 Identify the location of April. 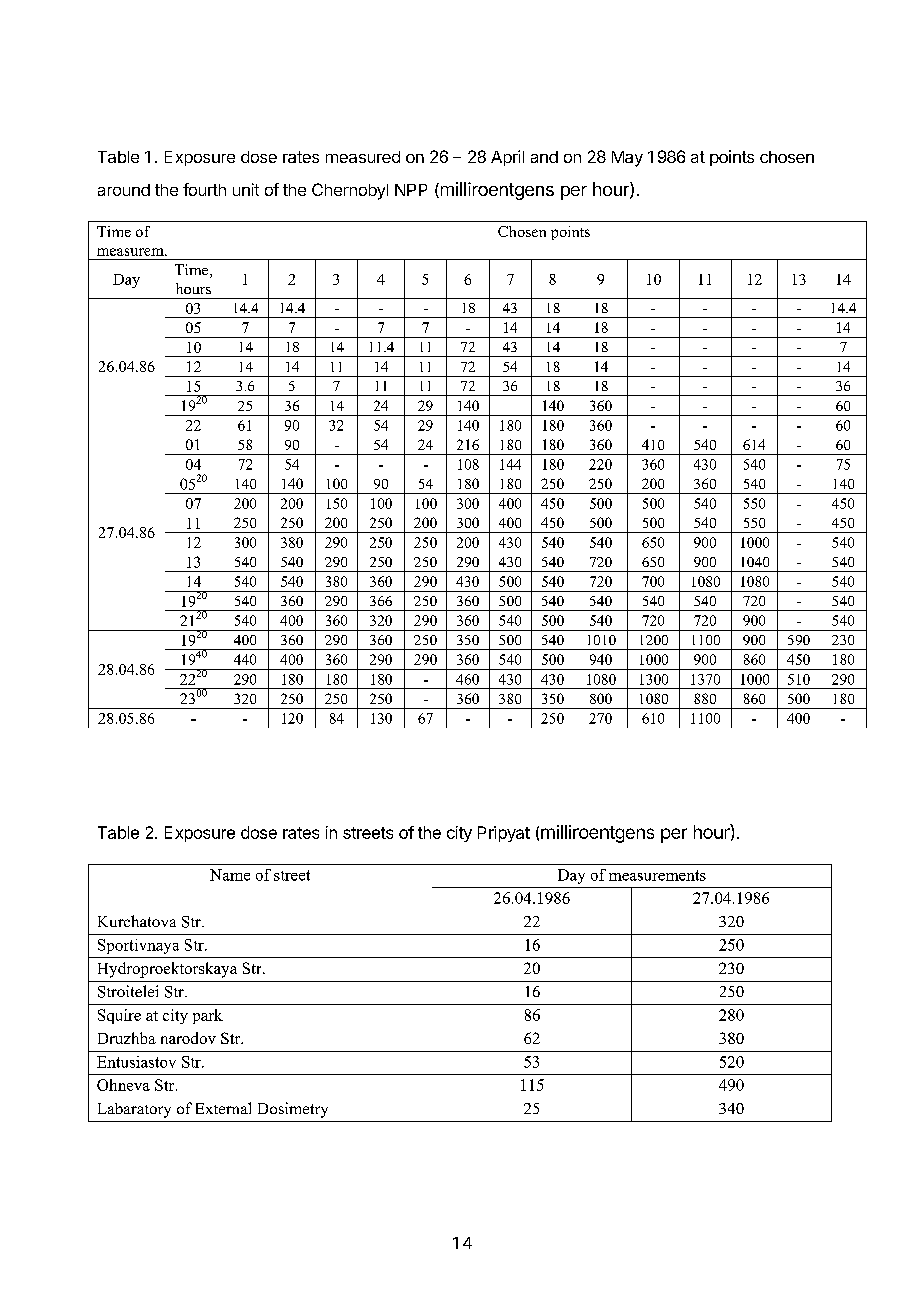
(507, 158).
